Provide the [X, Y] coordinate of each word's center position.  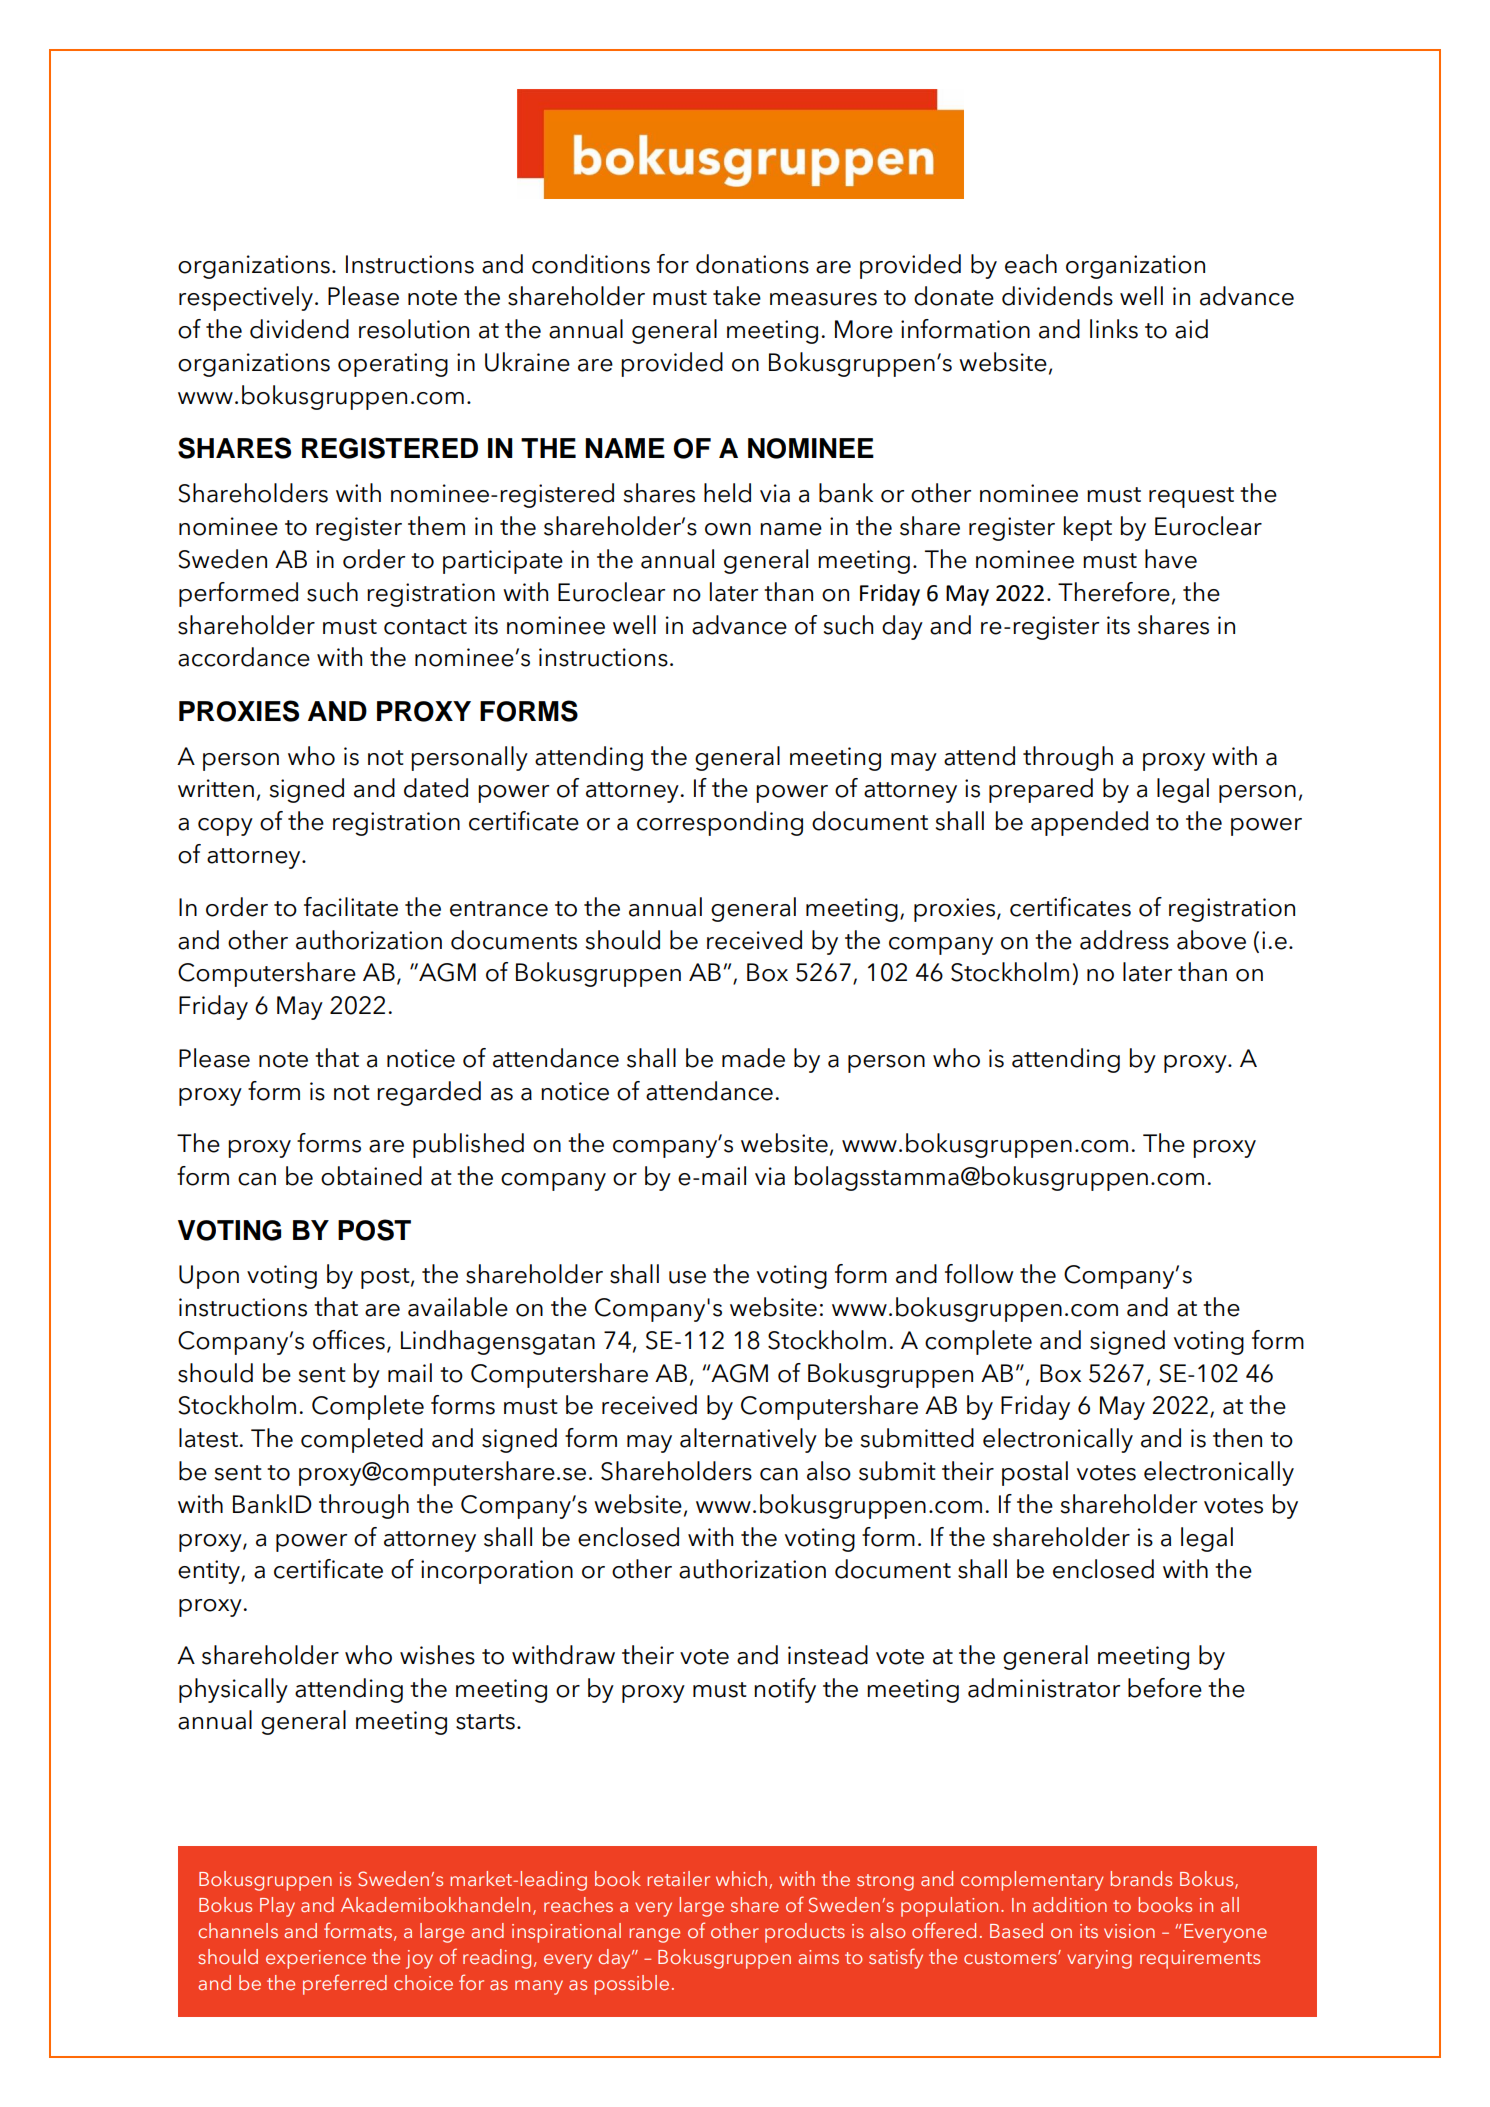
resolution [414, 329]
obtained [371, 1176]
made [753, 1058]
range [654, 1935]
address [1124, 940]
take [737, 296]
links [1114, 329]
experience [316, 1959]
